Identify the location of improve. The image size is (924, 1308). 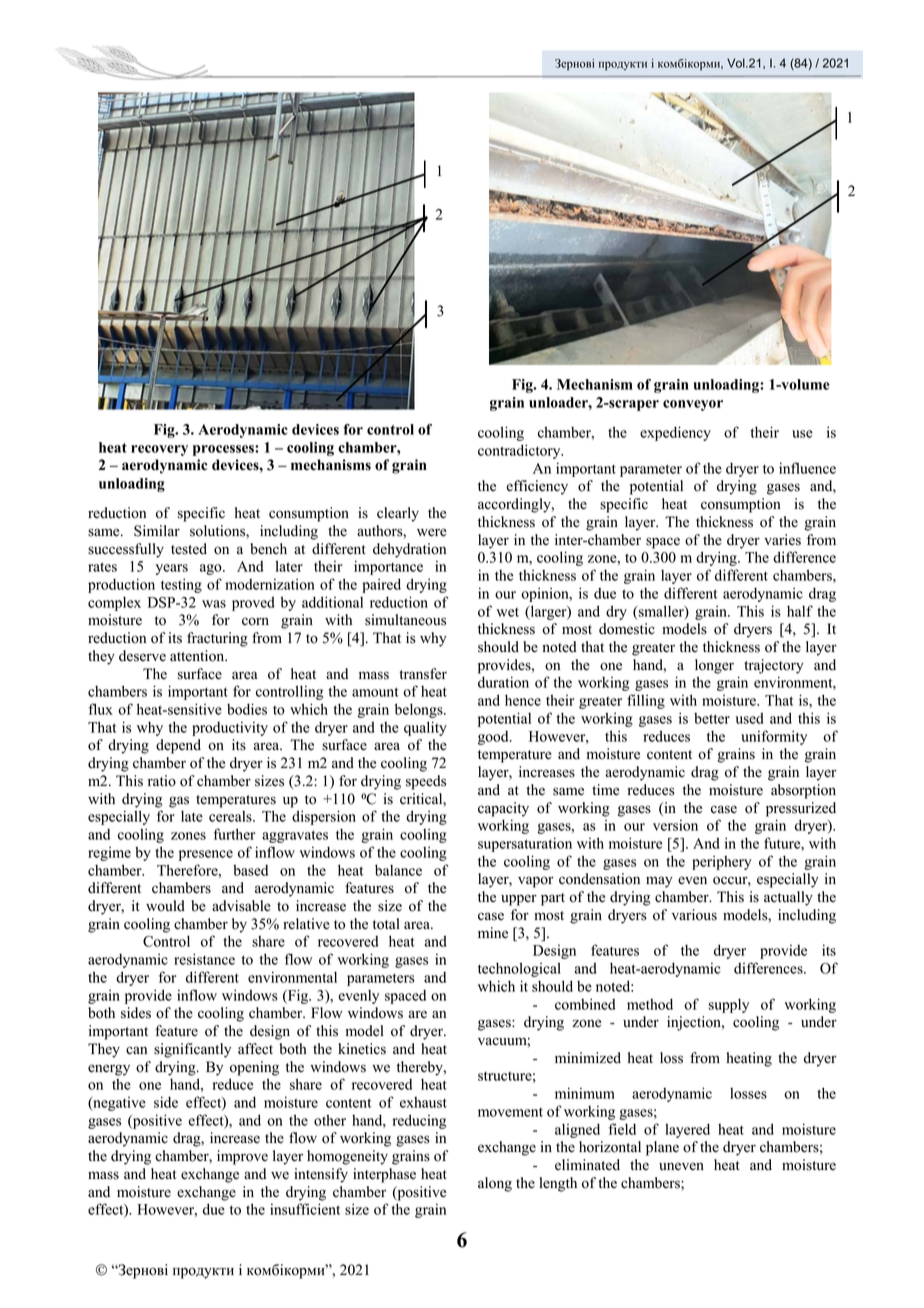
(242, 1157).
